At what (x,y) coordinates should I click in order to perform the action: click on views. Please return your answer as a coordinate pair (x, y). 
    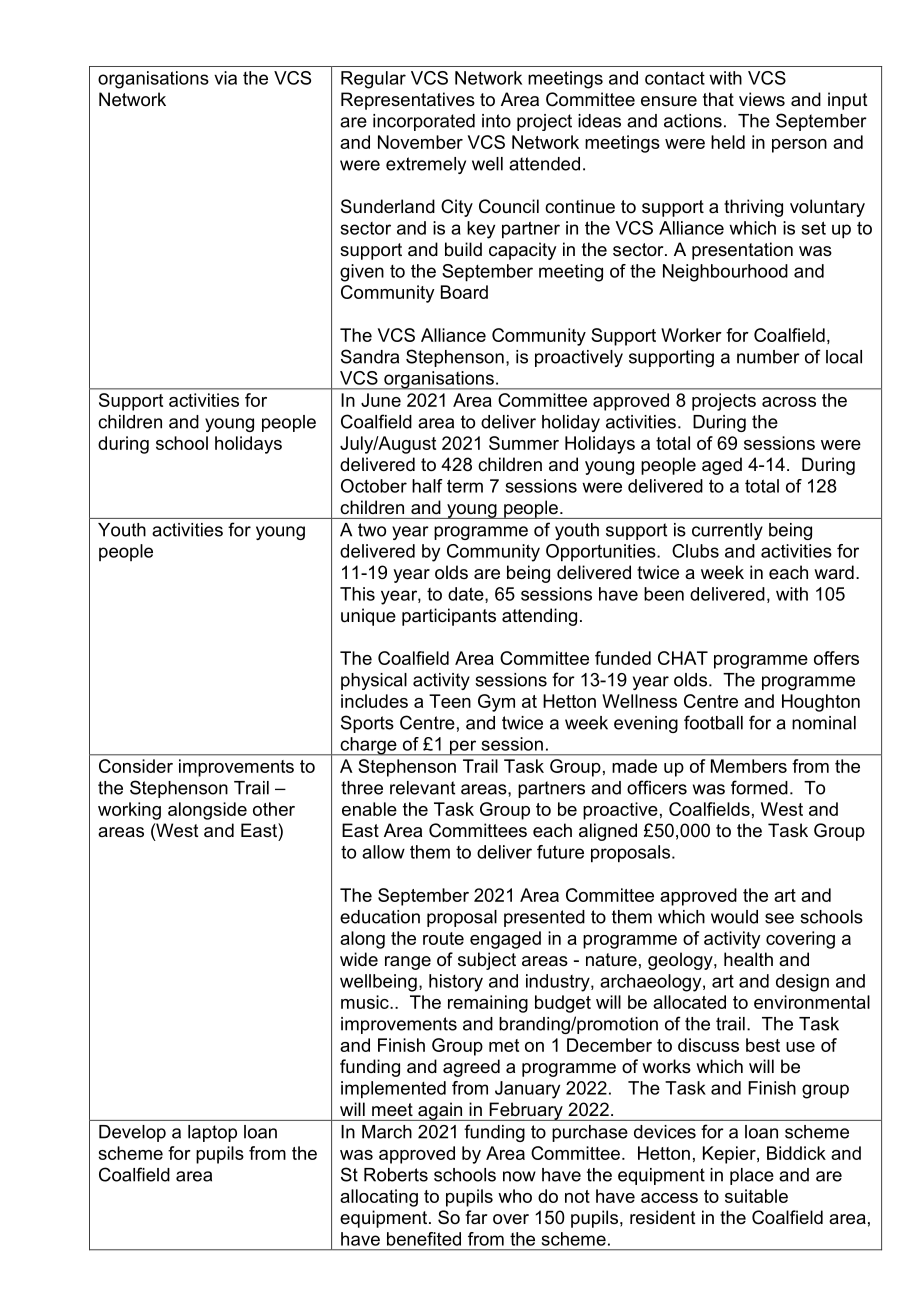
    Looking at the image, I should click on (762, 99).
